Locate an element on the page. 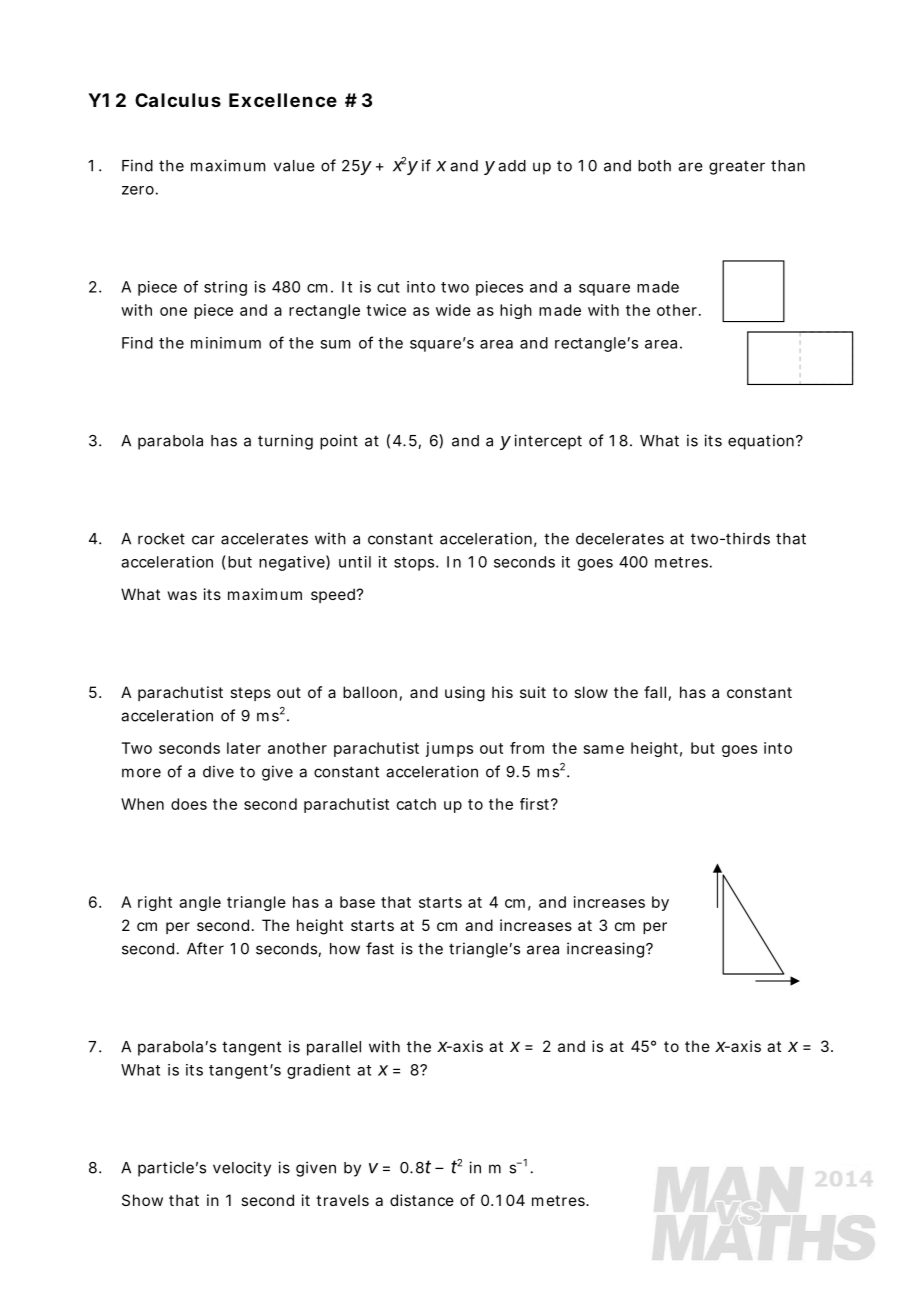  travels is located at coordinates (342, 1200).
